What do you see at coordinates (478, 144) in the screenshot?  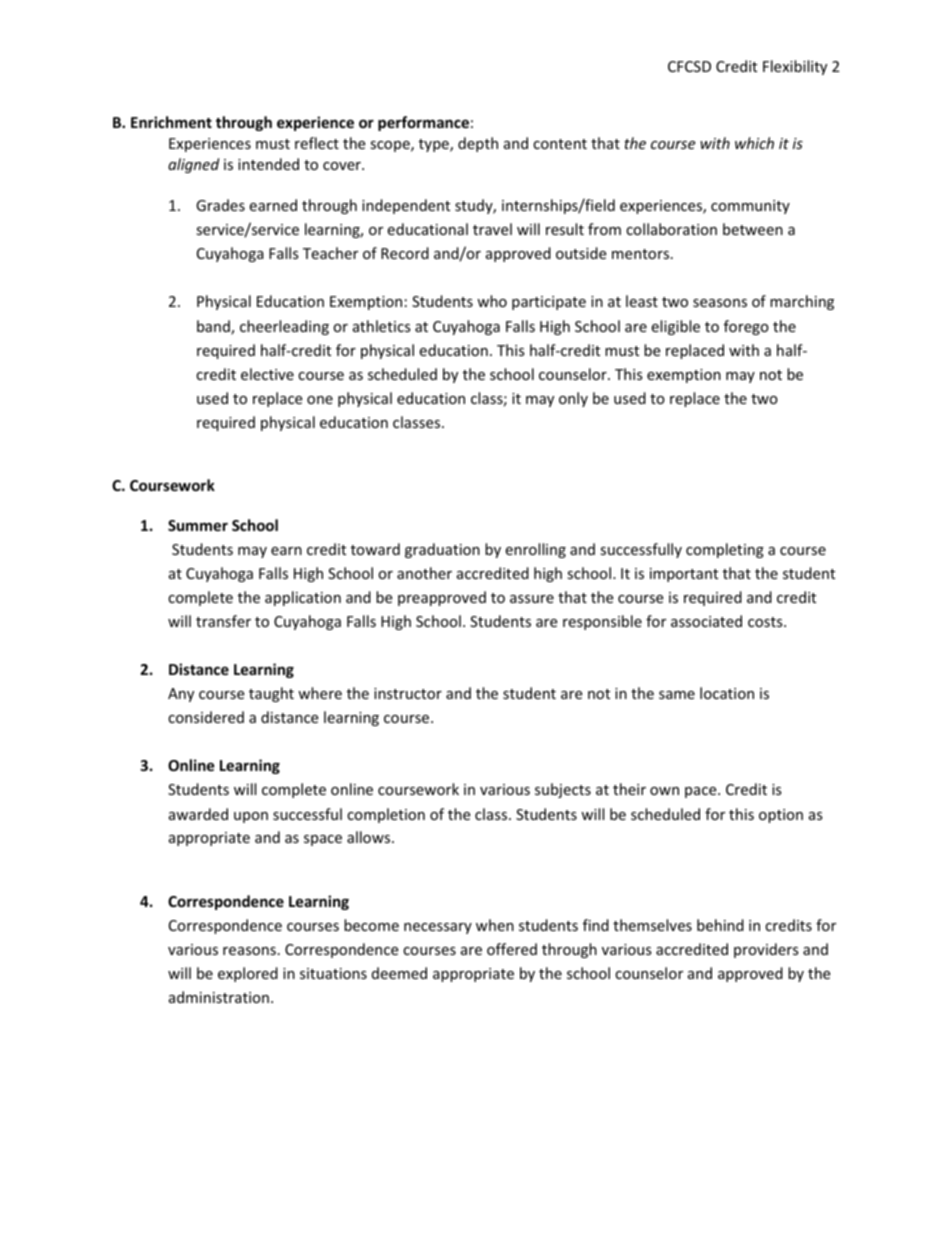 I see `depth` at bounding box center [478, 144].
